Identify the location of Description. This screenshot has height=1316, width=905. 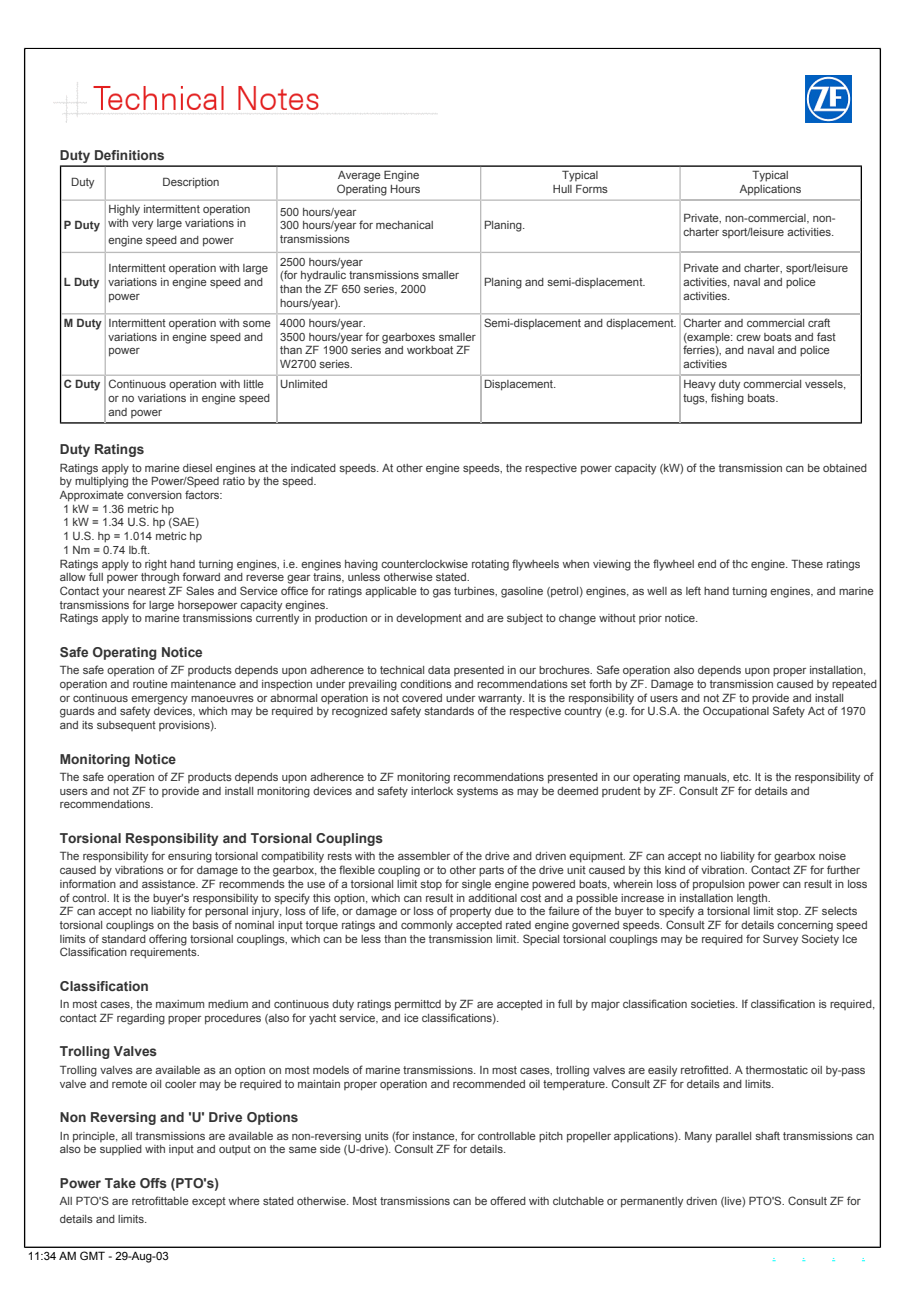
(191, 183).
